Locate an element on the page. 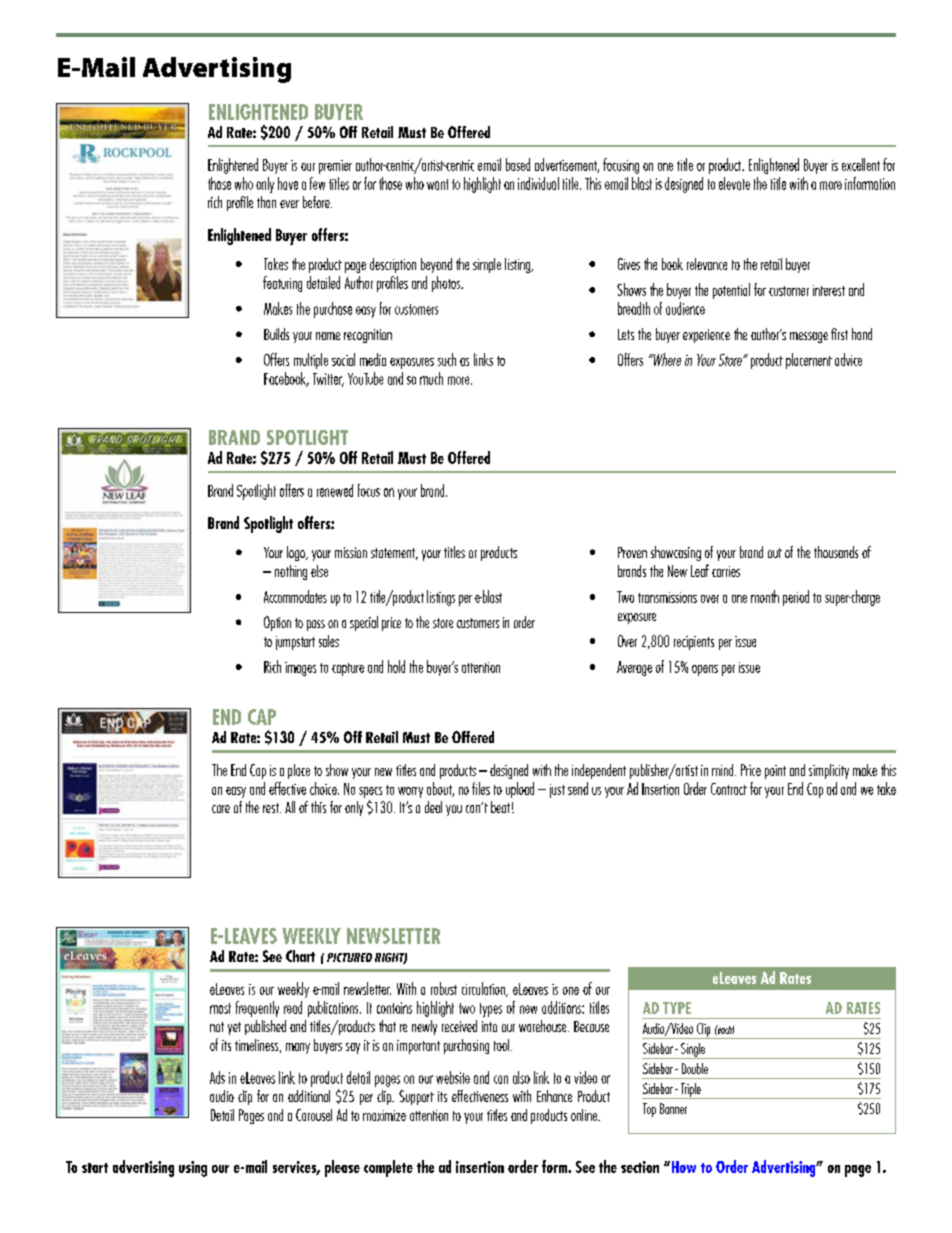 The height and width of the image is (1233, 952). individual is located at coordinates (538, 183).
